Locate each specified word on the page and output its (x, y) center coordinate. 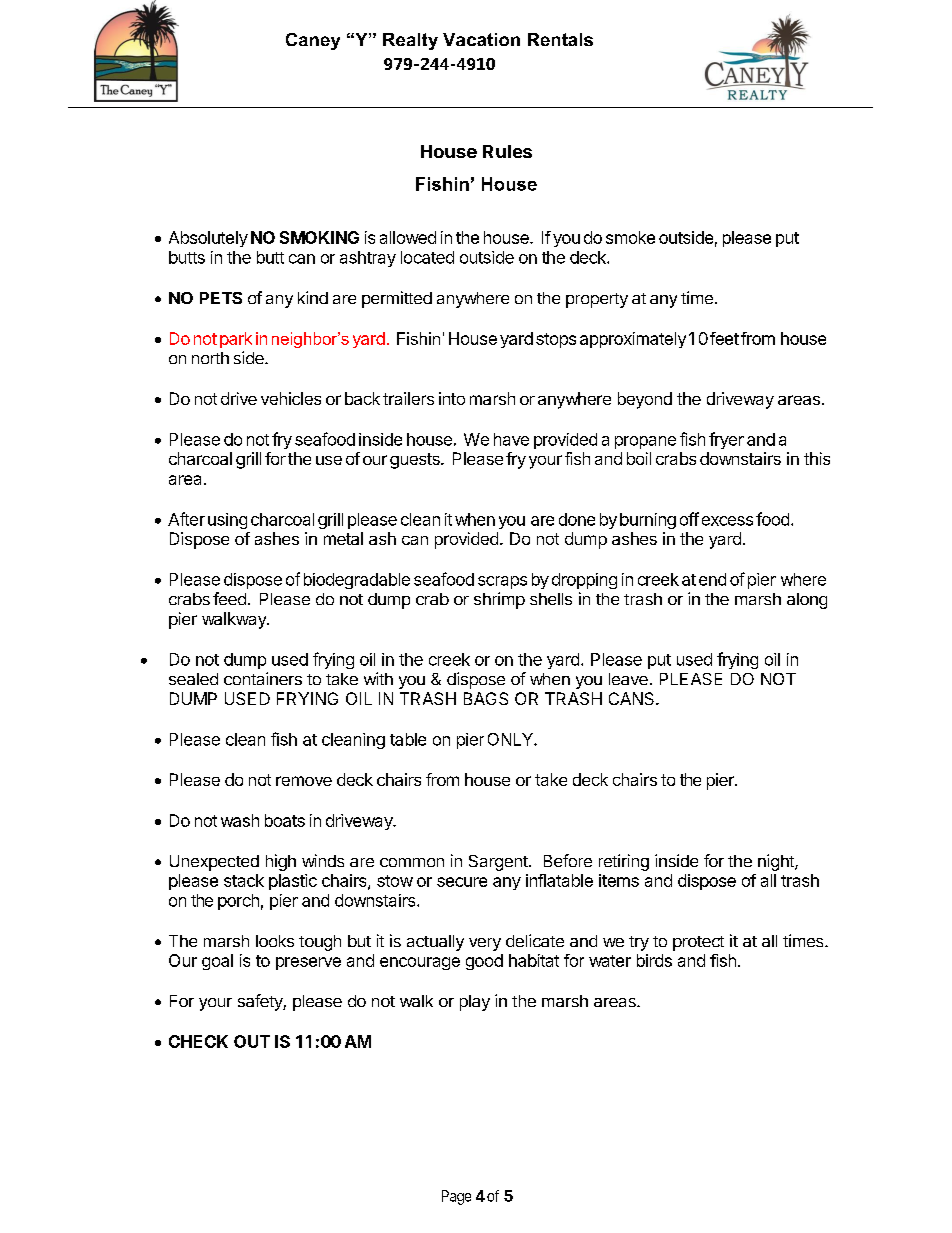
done (577, 519)
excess (727, 521)
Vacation (481, 39)
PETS (221, 298)
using (227, 521)
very (485, 944)
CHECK (198, 1041)
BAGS (486, 698)
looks (275, 941)
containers (263, 678)
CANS (633, 698)
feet (724, 338)
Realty (410, 41)
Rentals (560, 39)
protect (698, 943)
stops (556, 340)
